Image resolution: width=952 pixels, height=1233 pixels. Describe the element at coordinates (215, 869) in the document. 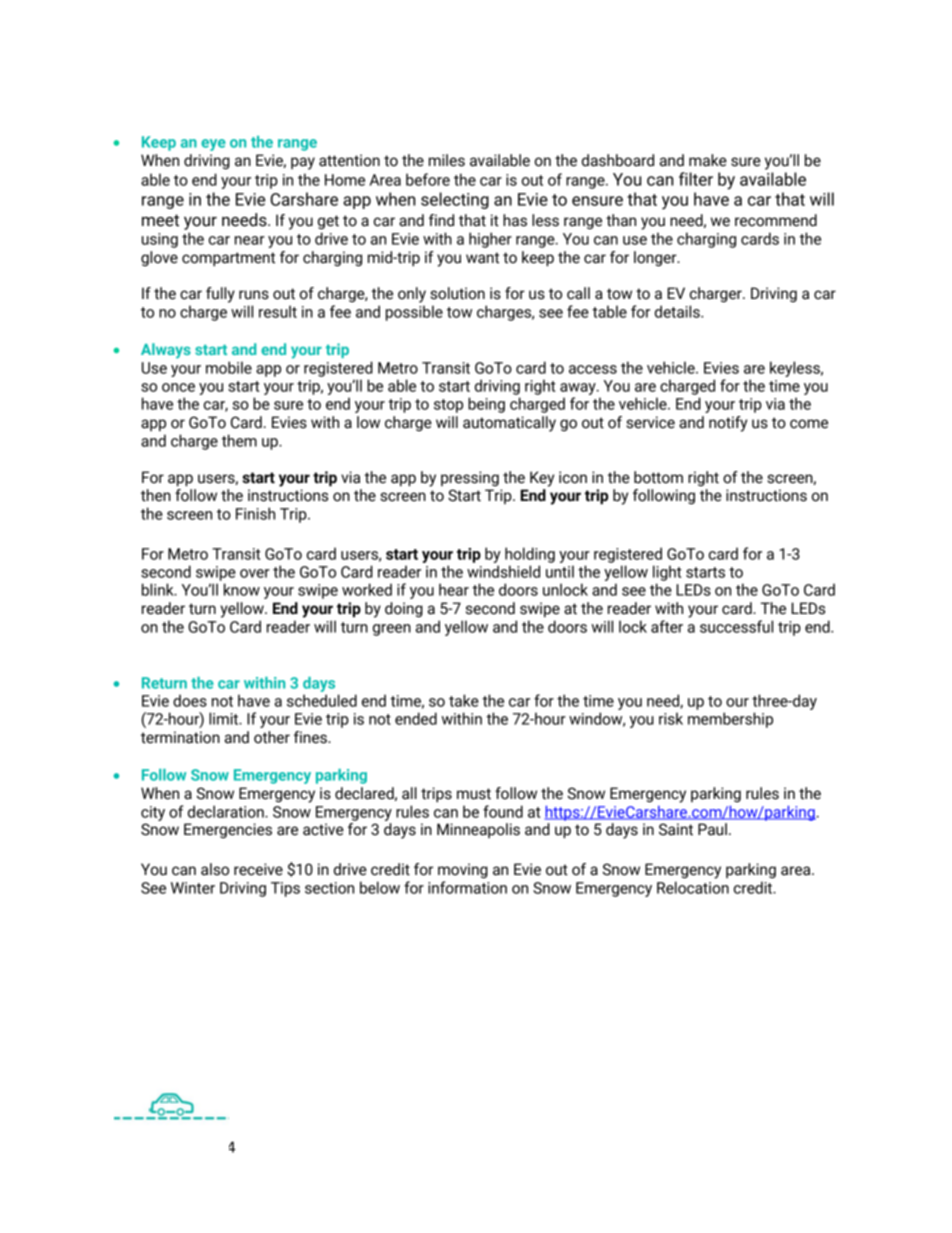

I see `also` at that location.
